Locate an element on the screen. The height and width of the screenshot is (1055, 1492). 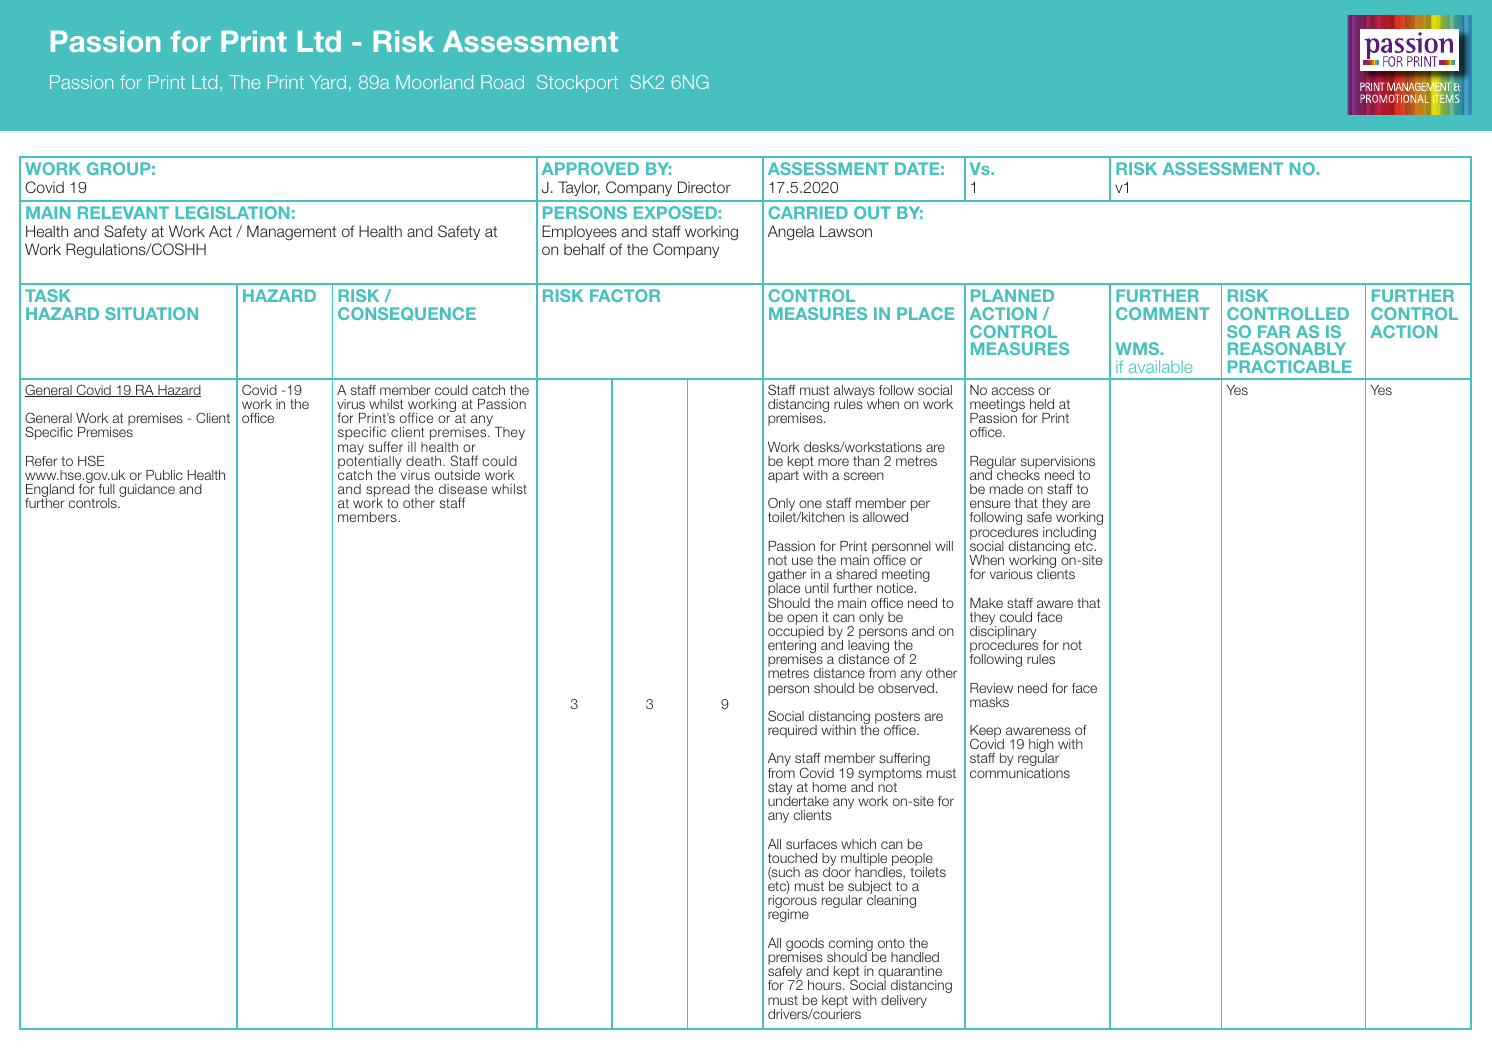
handled is located at coordinates (915, 957).
